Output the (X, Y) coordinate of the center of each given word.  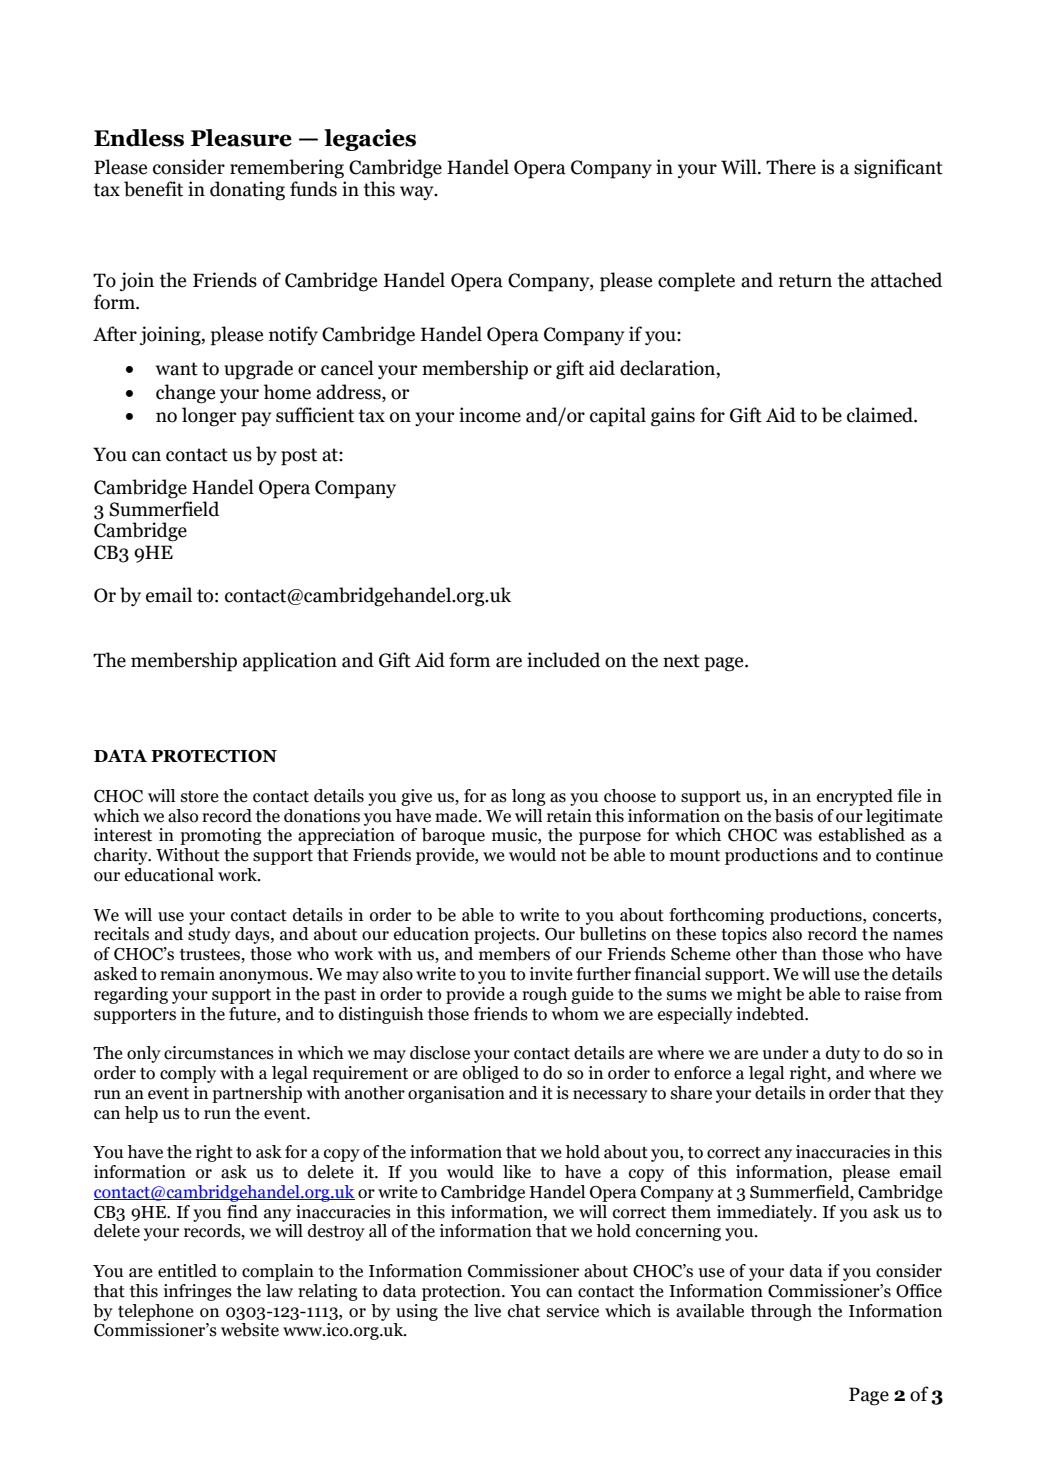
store (200, 797)
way (418, 193)
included (563, 660)
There (791, 167)
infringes (198, 1292)
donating (247, 191)
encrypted (855, 797)
